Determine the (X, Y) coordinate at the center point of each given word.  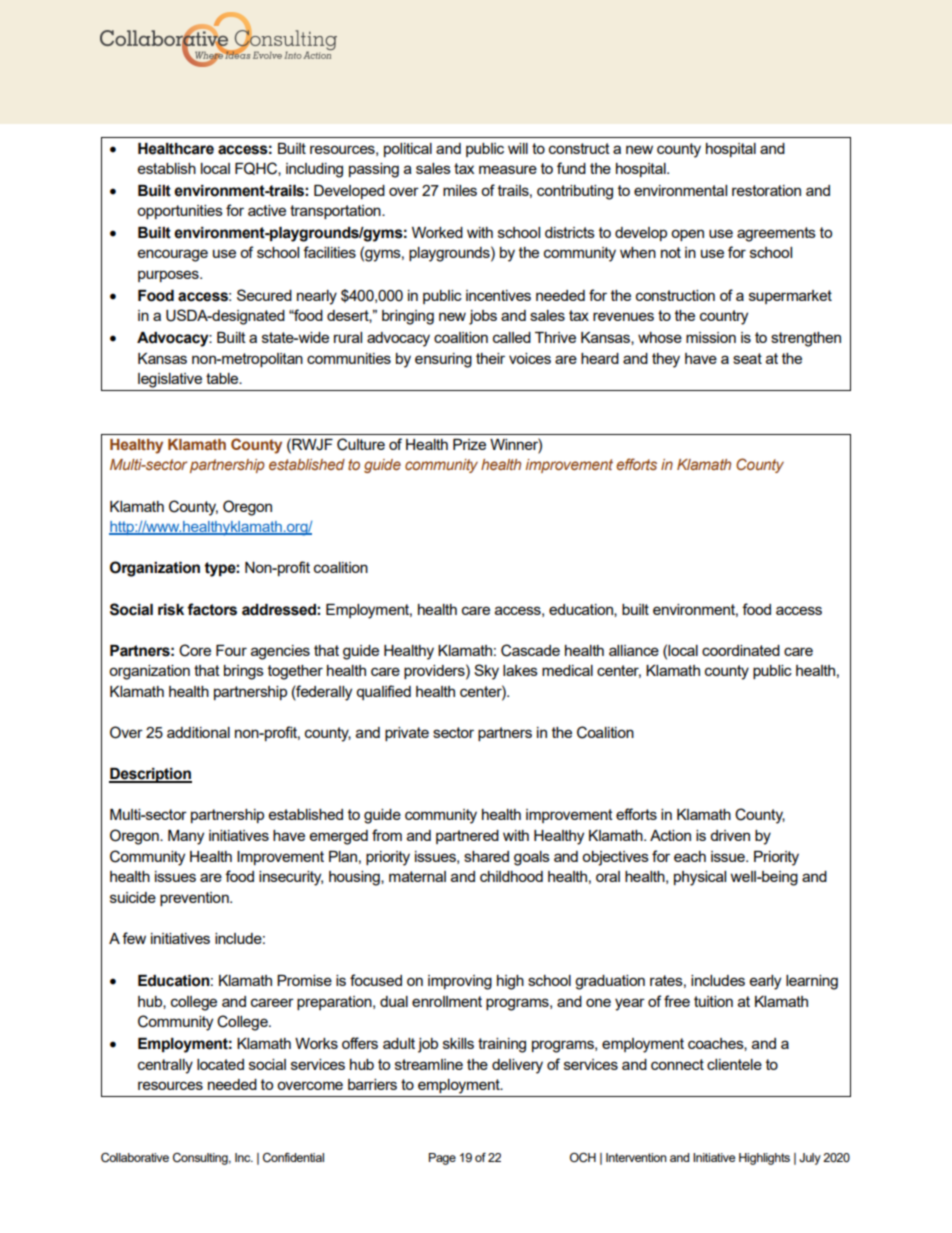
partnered (467, 837)
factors (212, 609)
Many (186, 837)
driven (730, 835)
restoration (766, 190)
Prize (469, 444)
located (220, 1064)
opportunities (180, 212)
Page (442, 1159)
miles (460, 190)
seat (747, 358)
